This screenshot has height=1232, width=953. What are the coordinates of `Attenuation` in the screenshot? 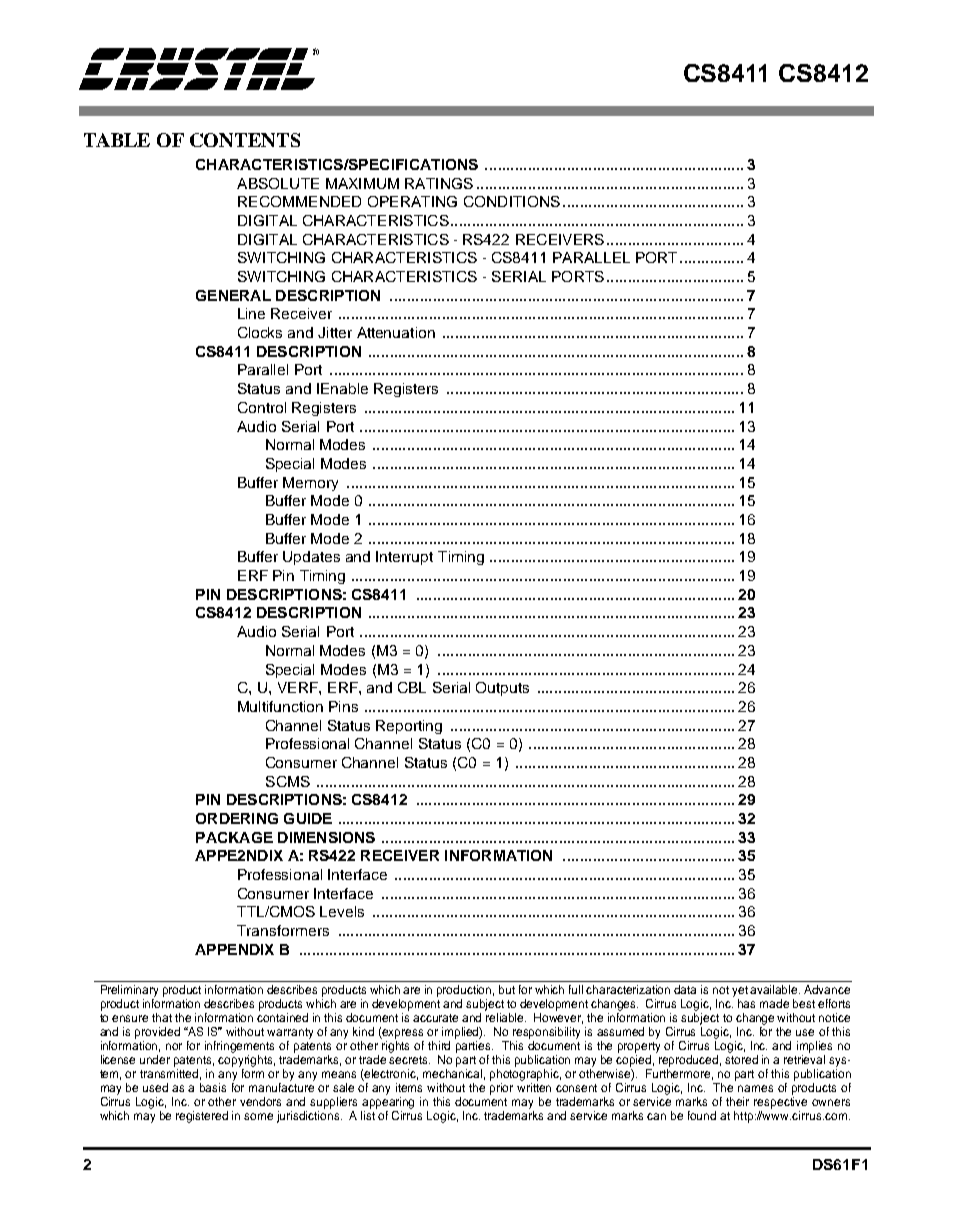 It's located at (396, 332).
